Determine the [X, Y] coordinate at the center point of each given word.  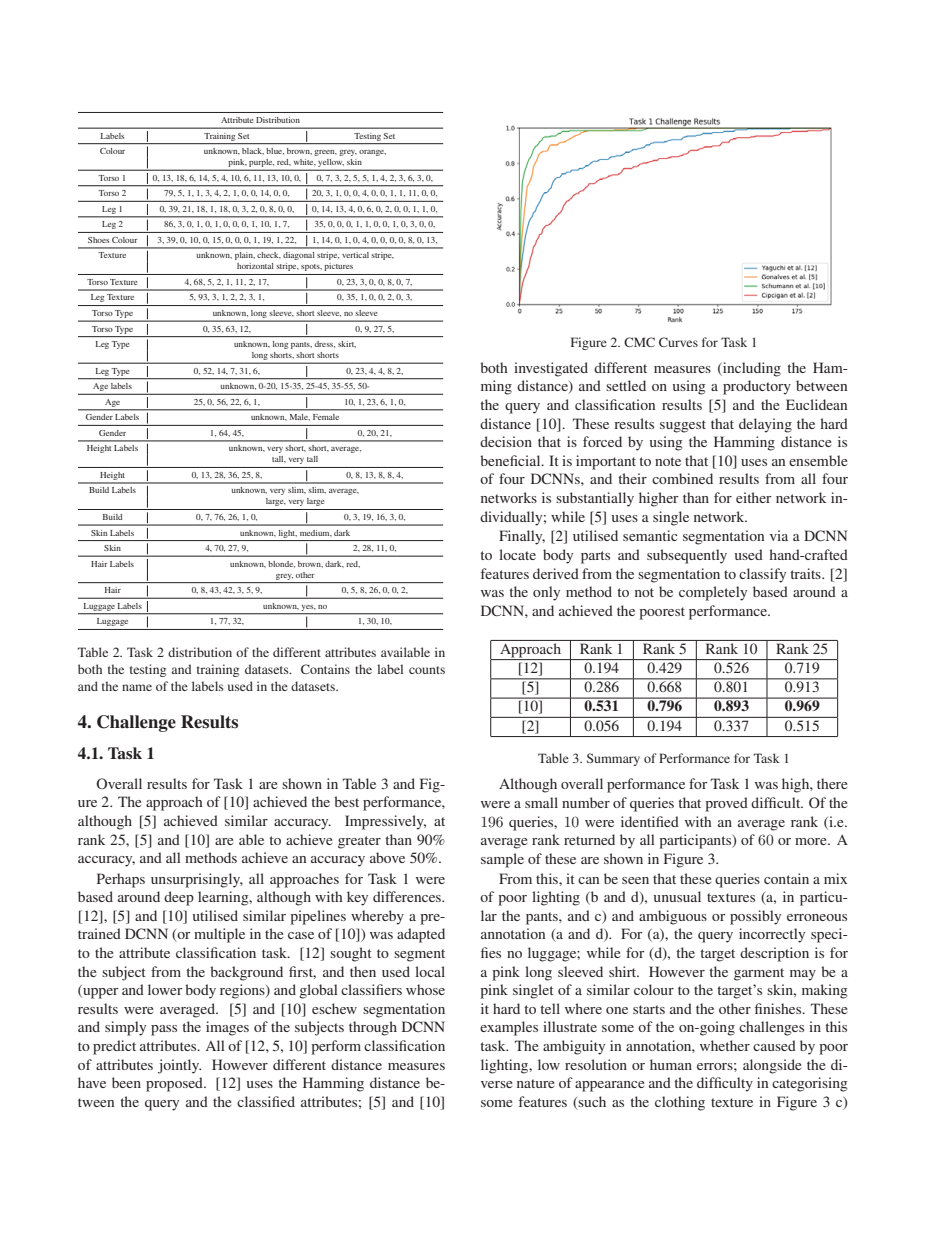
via [779, 535]
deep [179, 898]
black [253, 151]
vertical [355, 255]
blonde [281, 564]
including [751, 369]
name [137, 687]
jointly [179, 1066]
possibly [755, 917]
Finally [522, 537]
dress [325, 344]
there [832, 783]
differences [408, 896]
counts [427, 670]
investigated [551, 369]
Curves [678, 342]
